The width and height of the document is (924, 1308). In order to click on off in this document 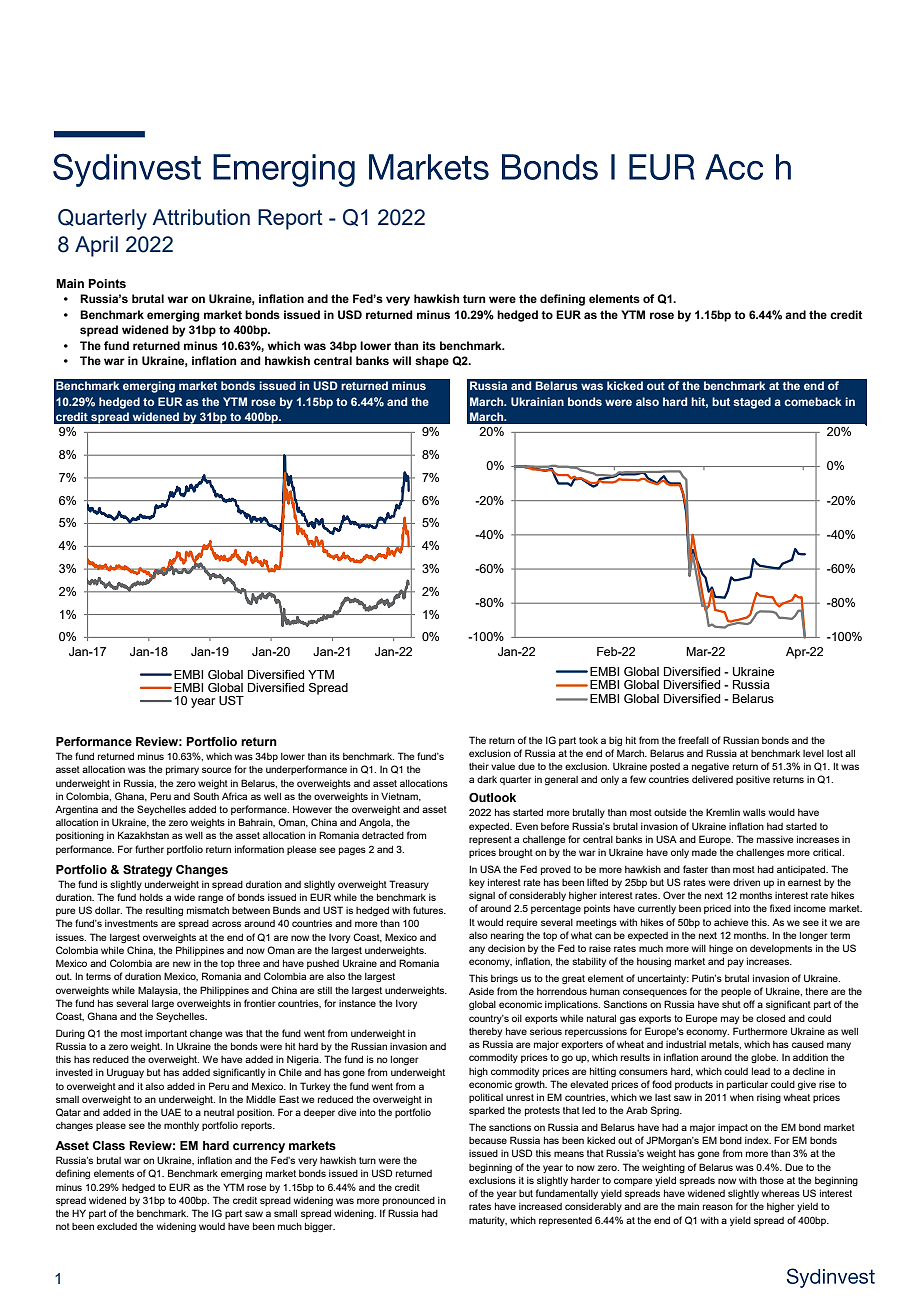, I will do `click(749, 1004)`.
